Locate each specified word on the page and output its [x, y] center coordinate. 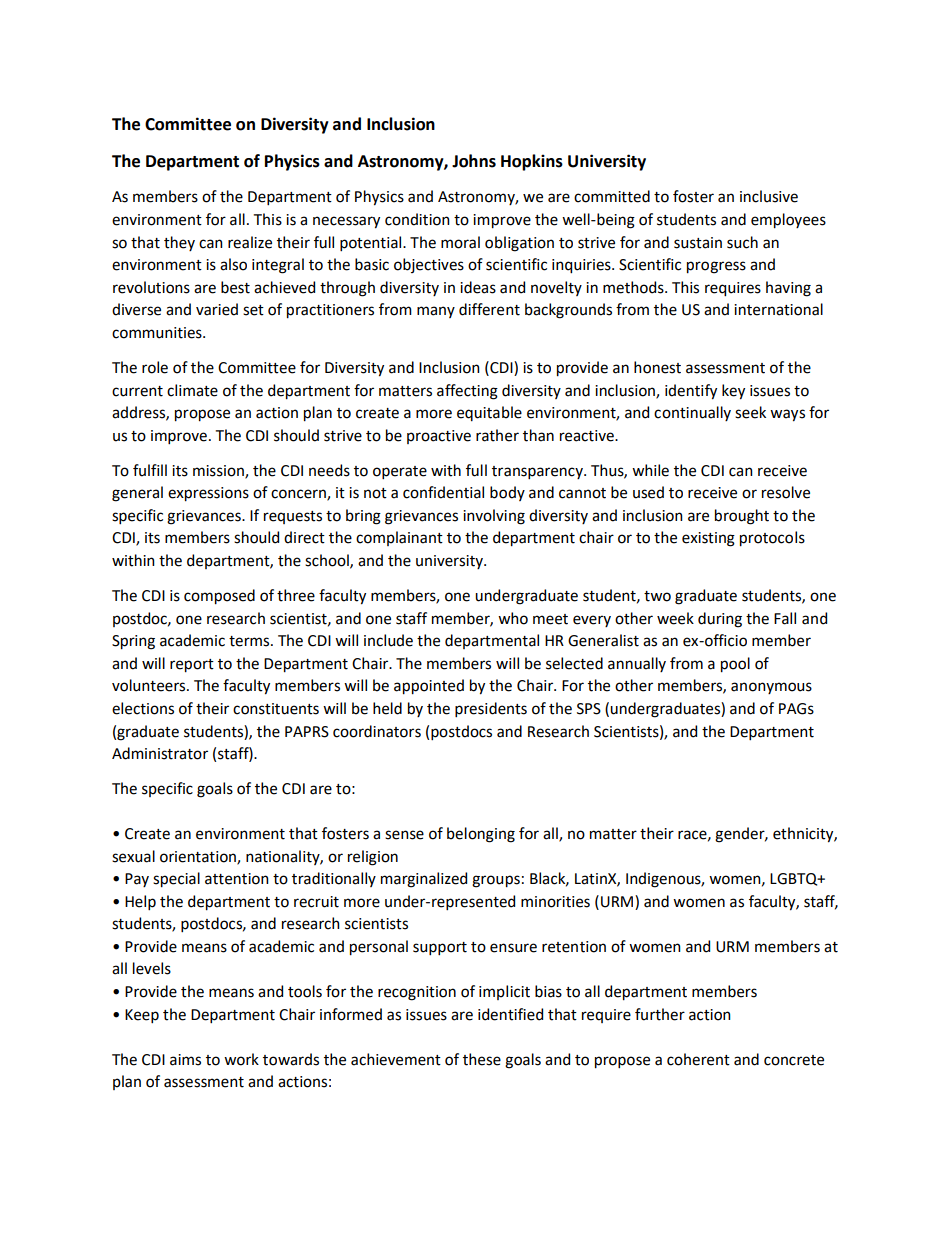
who [513, 618]
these [482, 1059]
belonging [481, 835]
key [733, 392]
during [720, 620]
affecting [467, 392]
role [155, 367]
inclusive [769, 196]
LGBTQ [795, 879]
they [179, 243]
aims [185, 1060]
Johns [474, 161]
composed [219, 597]
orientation [199, 857]
